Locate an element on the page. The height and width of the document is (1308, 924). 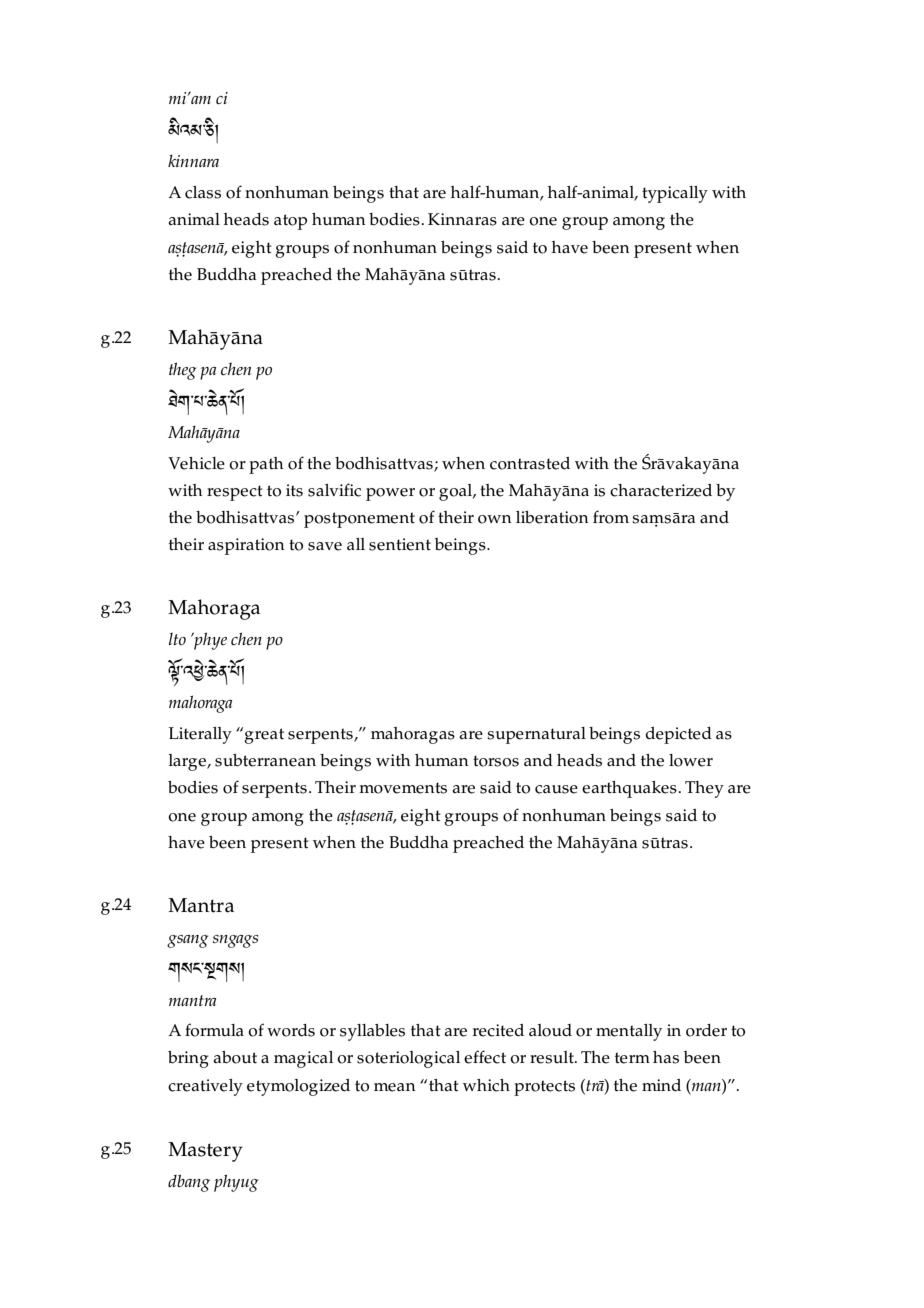
mind is located at coordinates (661, 1085).
